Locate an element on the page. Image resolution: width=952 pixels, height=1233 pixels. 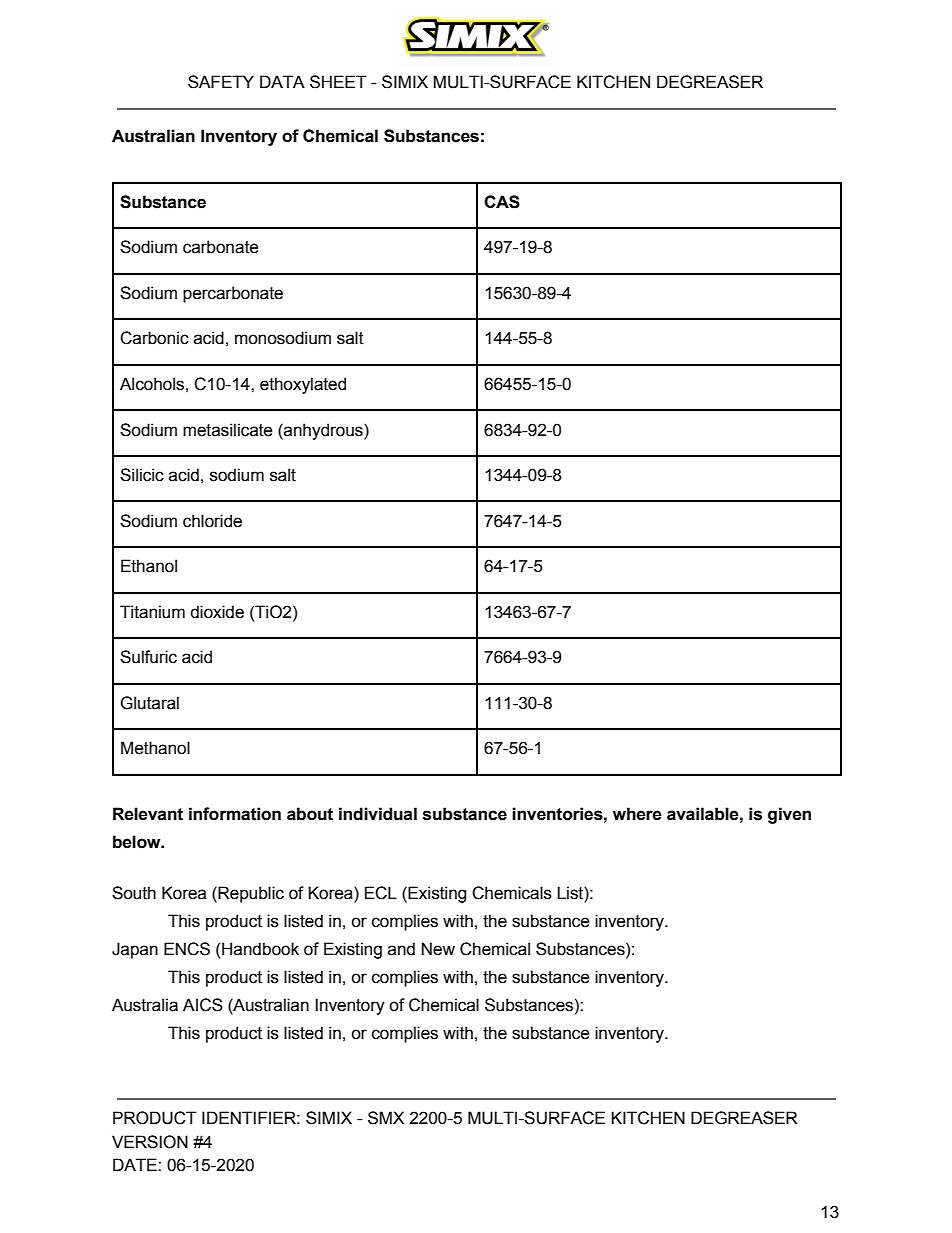
individual is located at coordinates (378, 814).
